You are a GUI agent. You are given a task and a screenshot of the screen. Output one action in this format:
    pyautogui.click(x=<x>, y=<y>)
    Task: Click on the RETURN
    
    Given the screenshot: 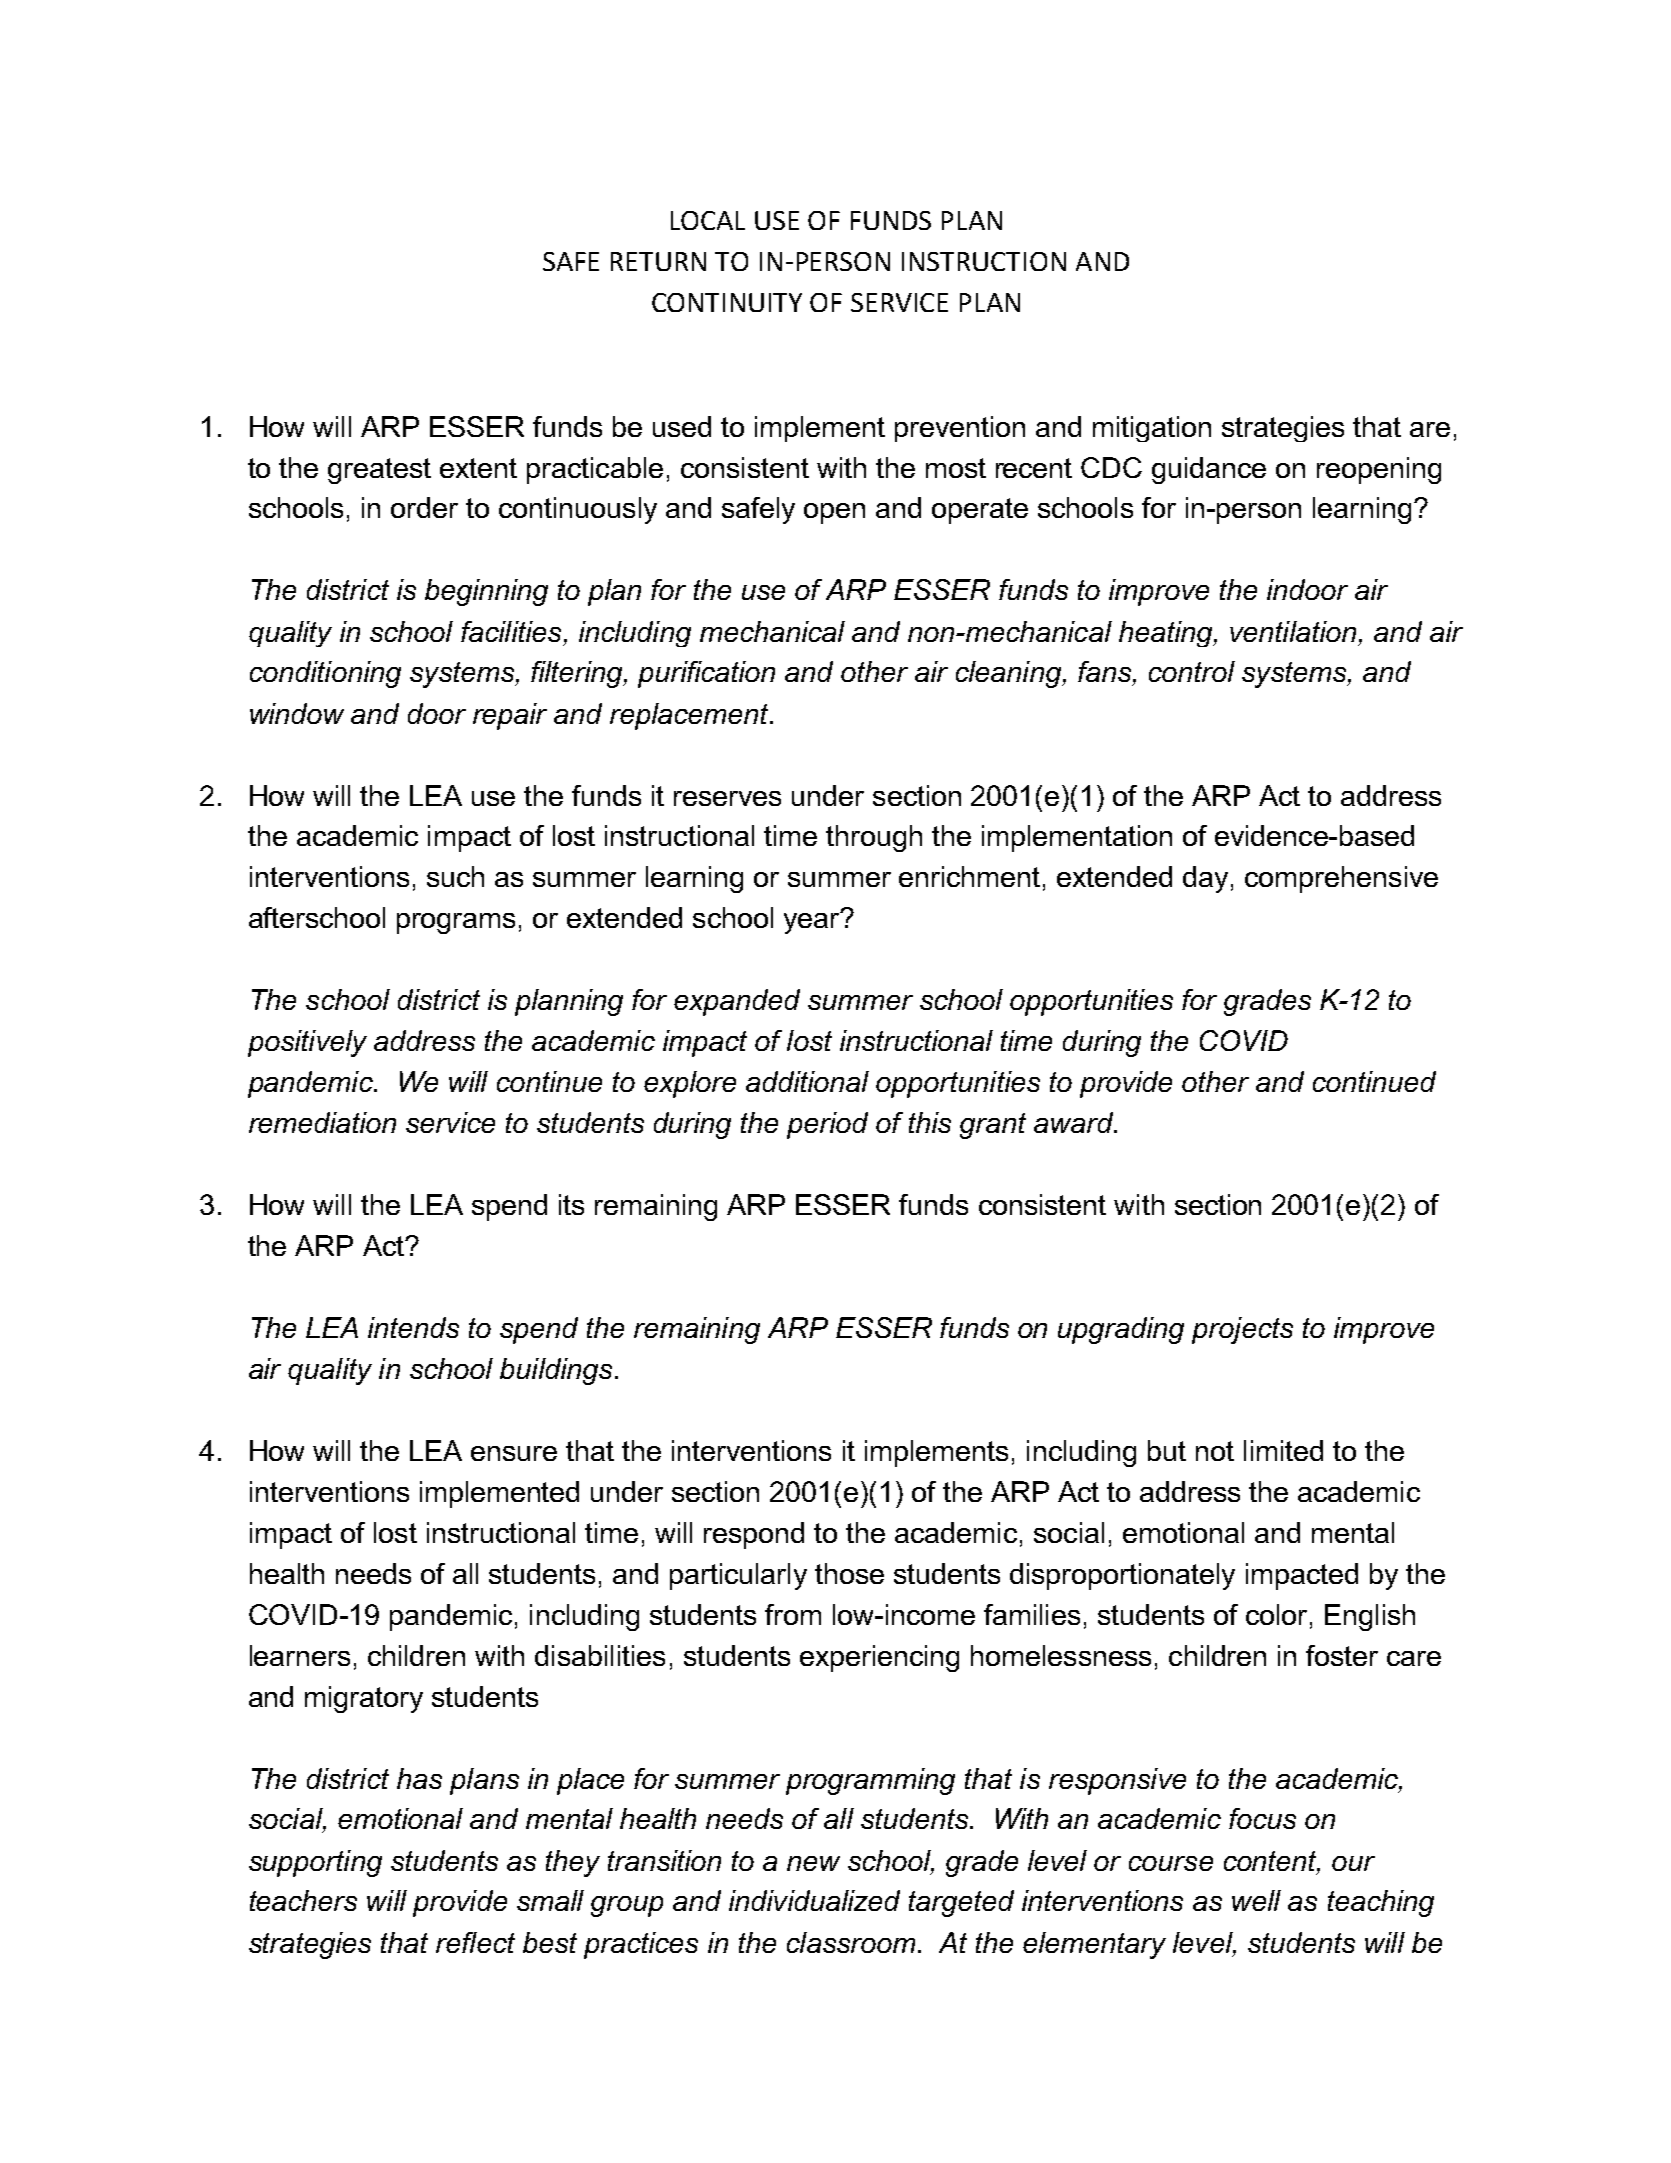 What is the action you would take?
    pyautogui.click(x=658, y=261)
